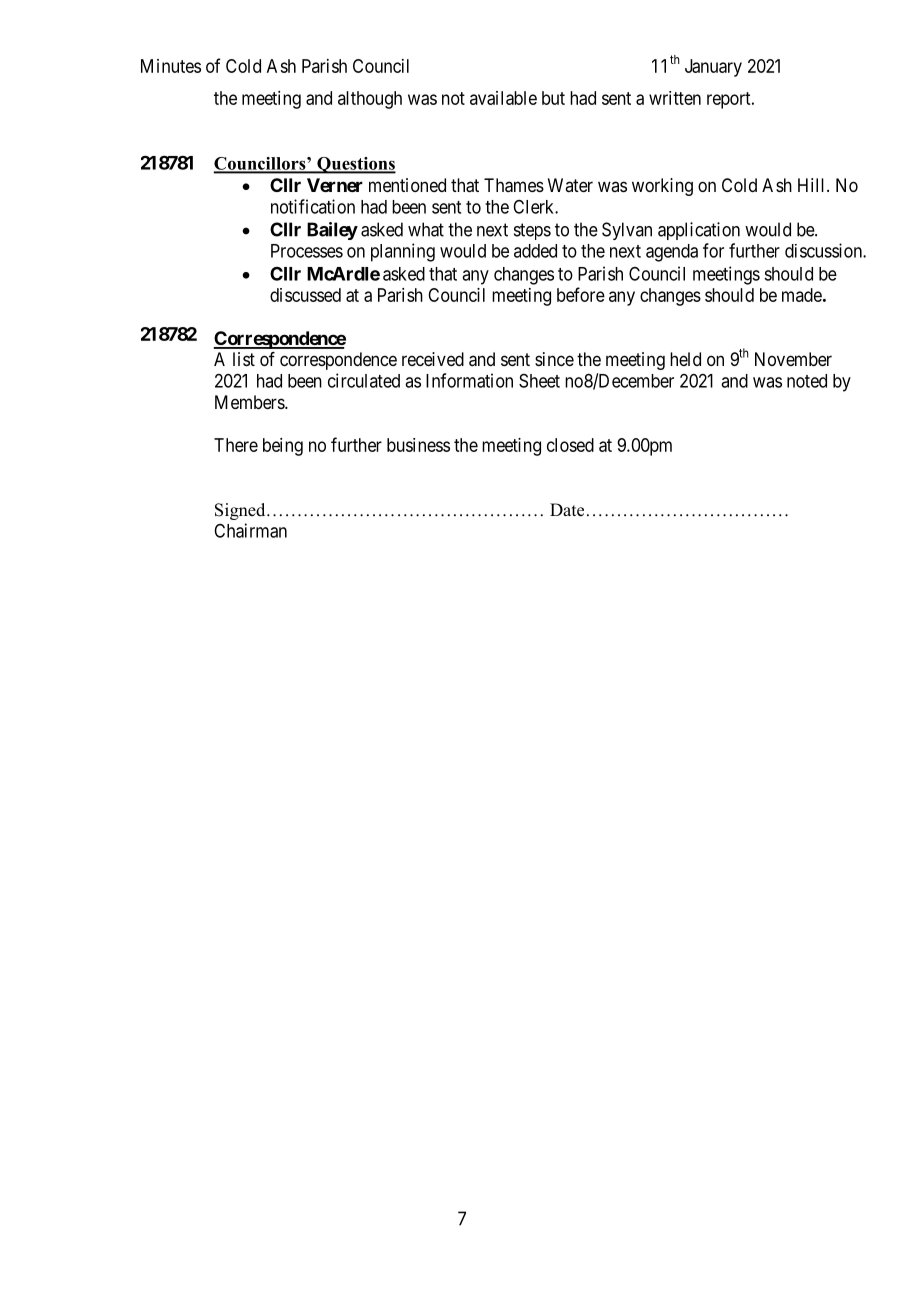 The image size is (924, 1307). Describe the element at coordinates (802, 295) in the page. I see `made` at that location.
